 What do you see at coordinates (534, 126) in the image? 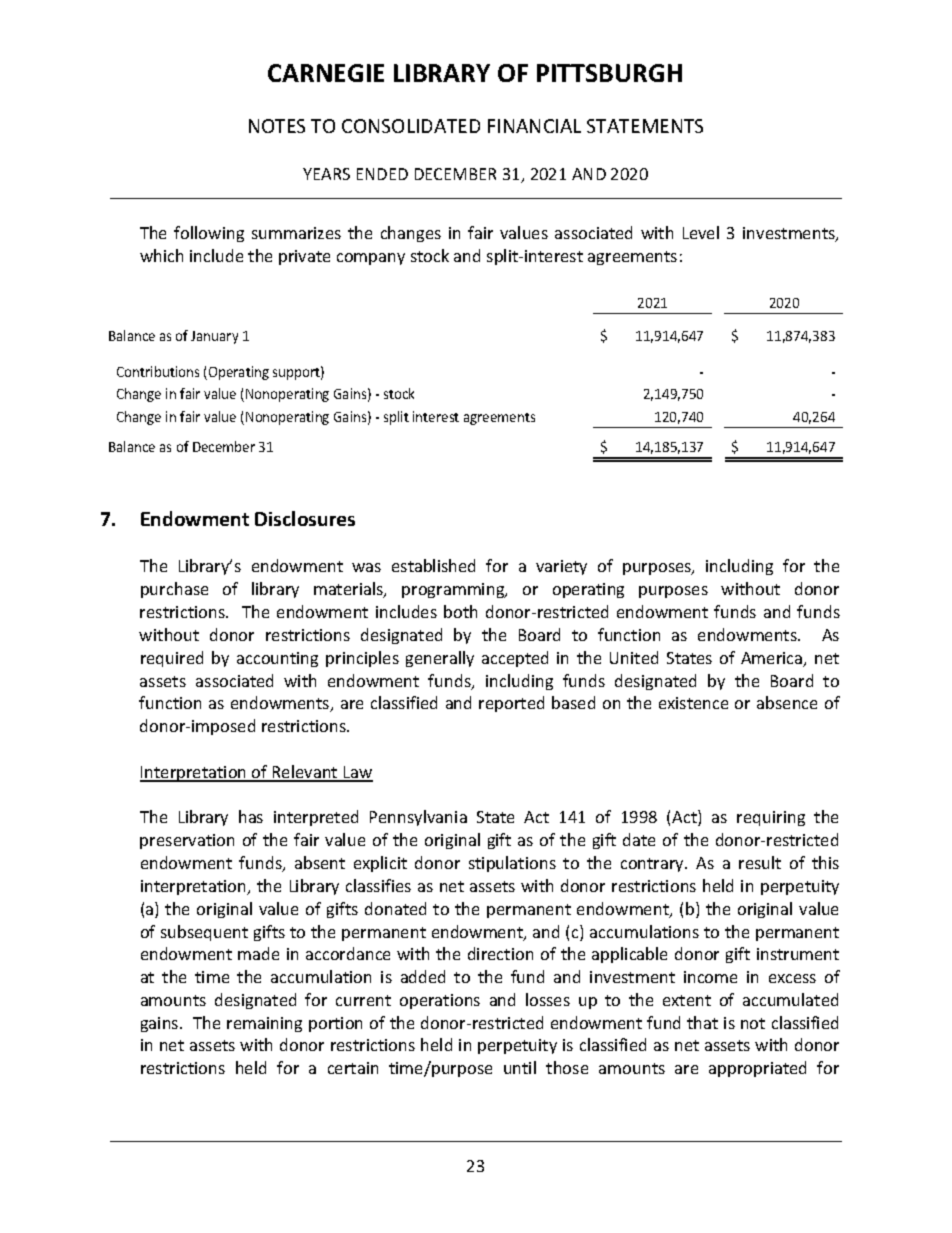
I see `FINANCIAL` at bounding box center [534, 126].
